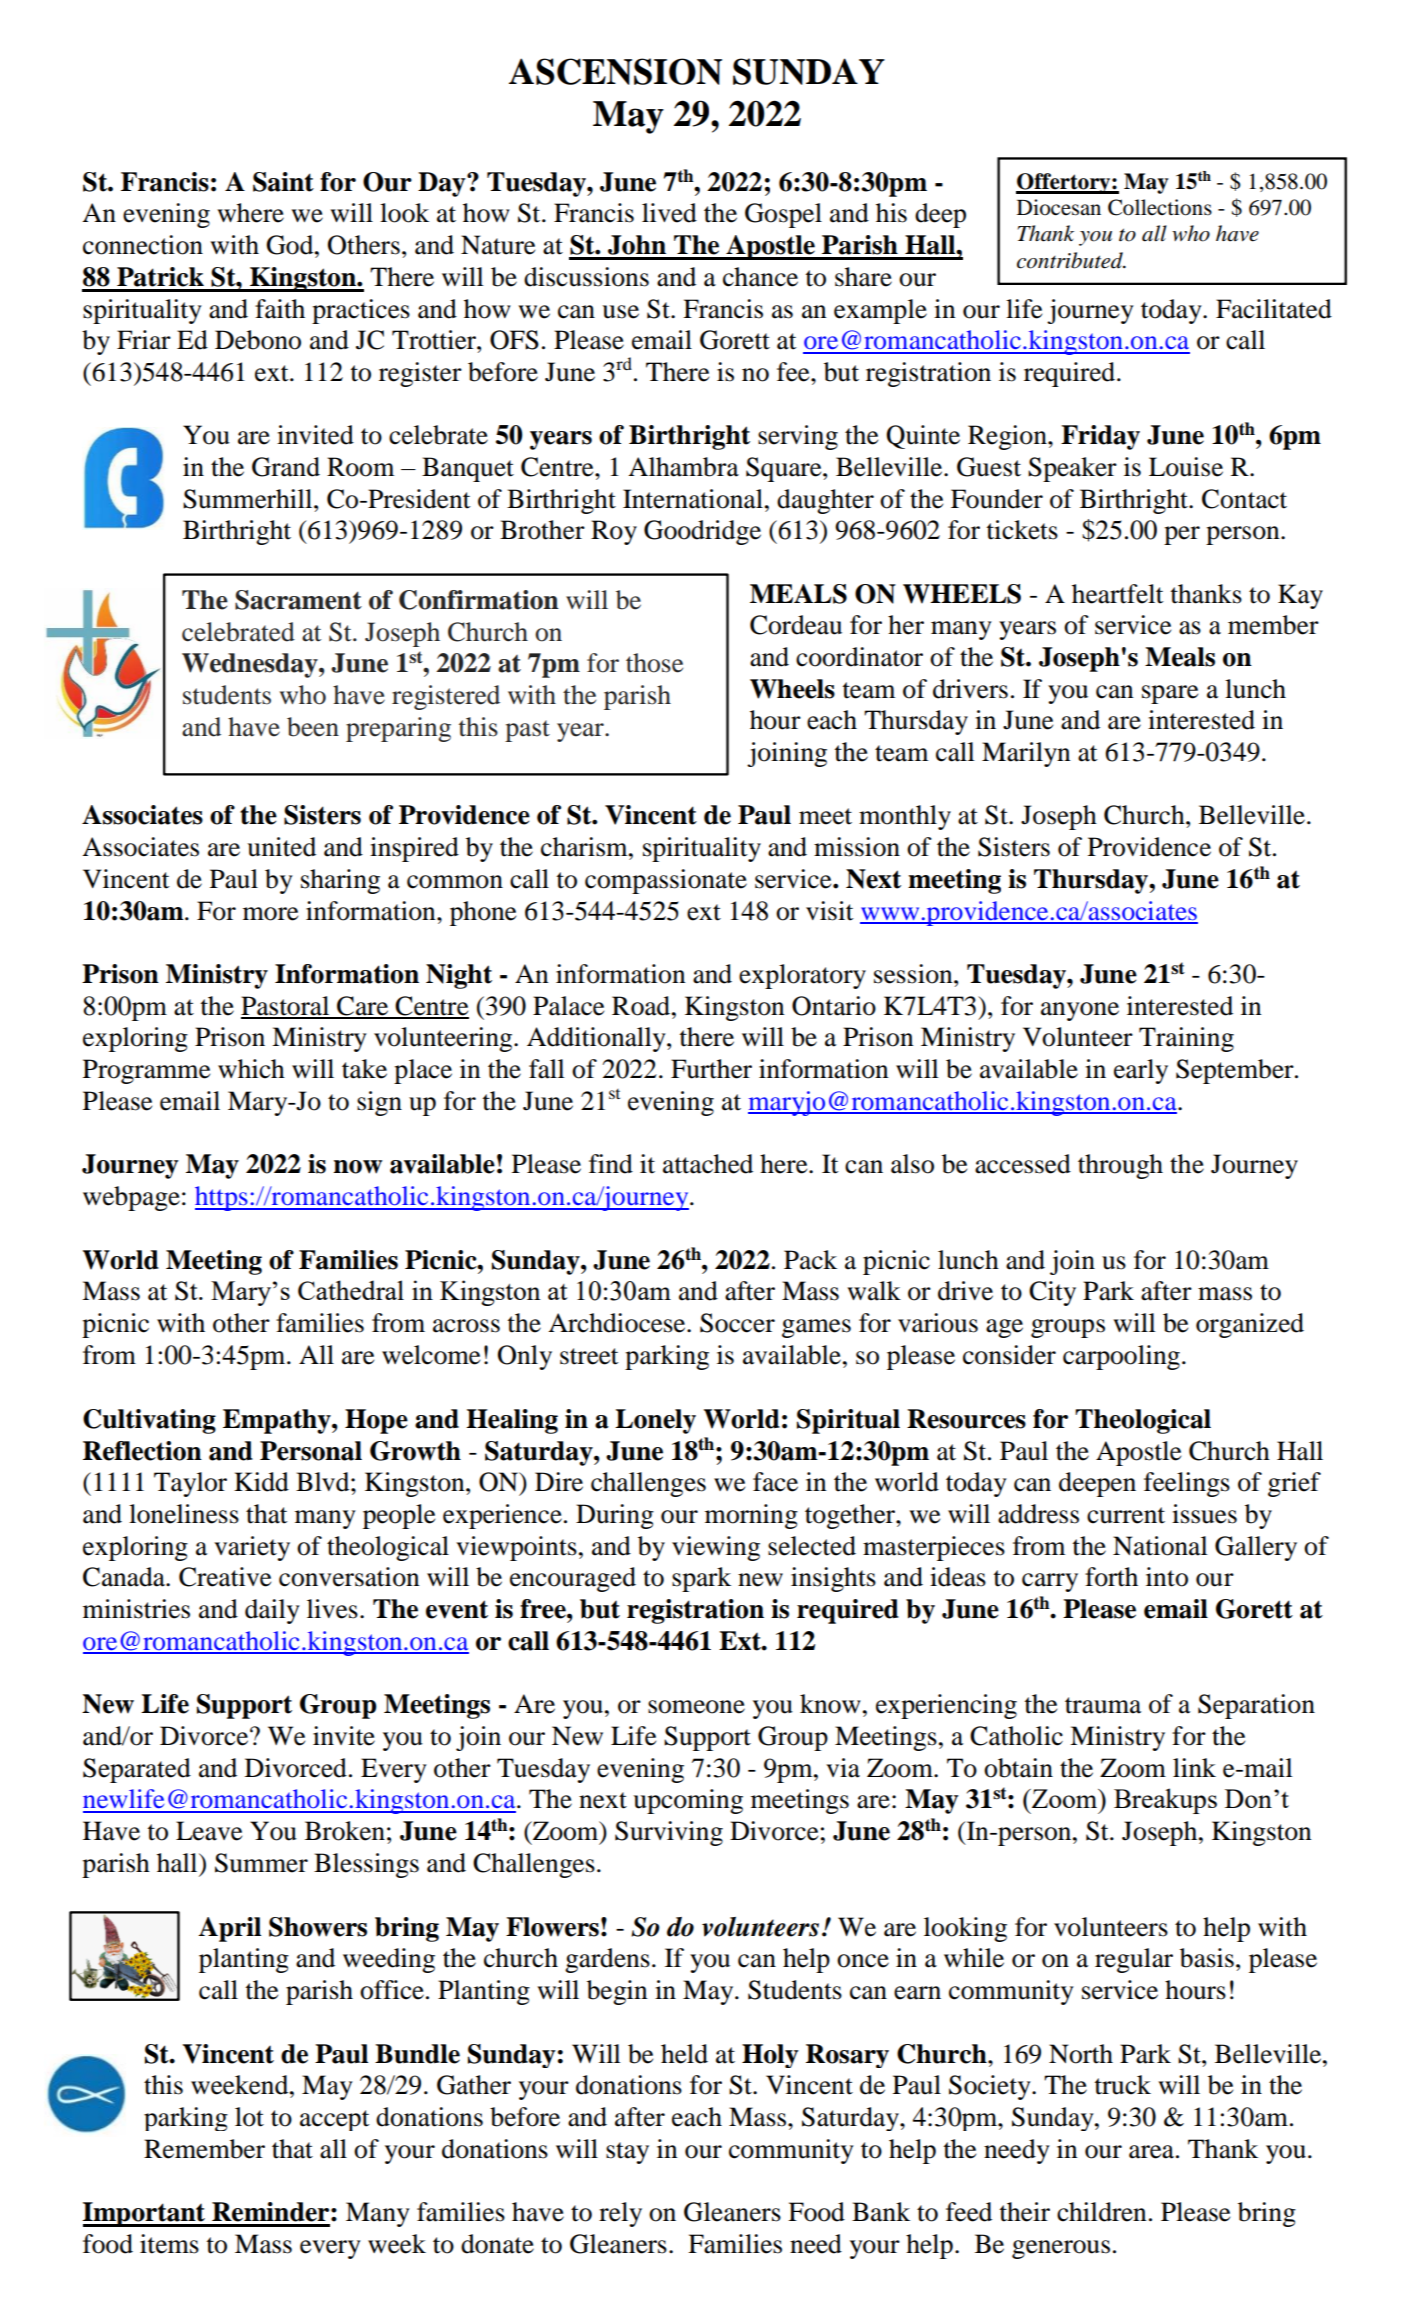 The width and height of the screenshot is (1405, 2315). What do you see at coordinates (669, 213) in the screenshot?
I see `lived` at bounding box center [669, 213].
